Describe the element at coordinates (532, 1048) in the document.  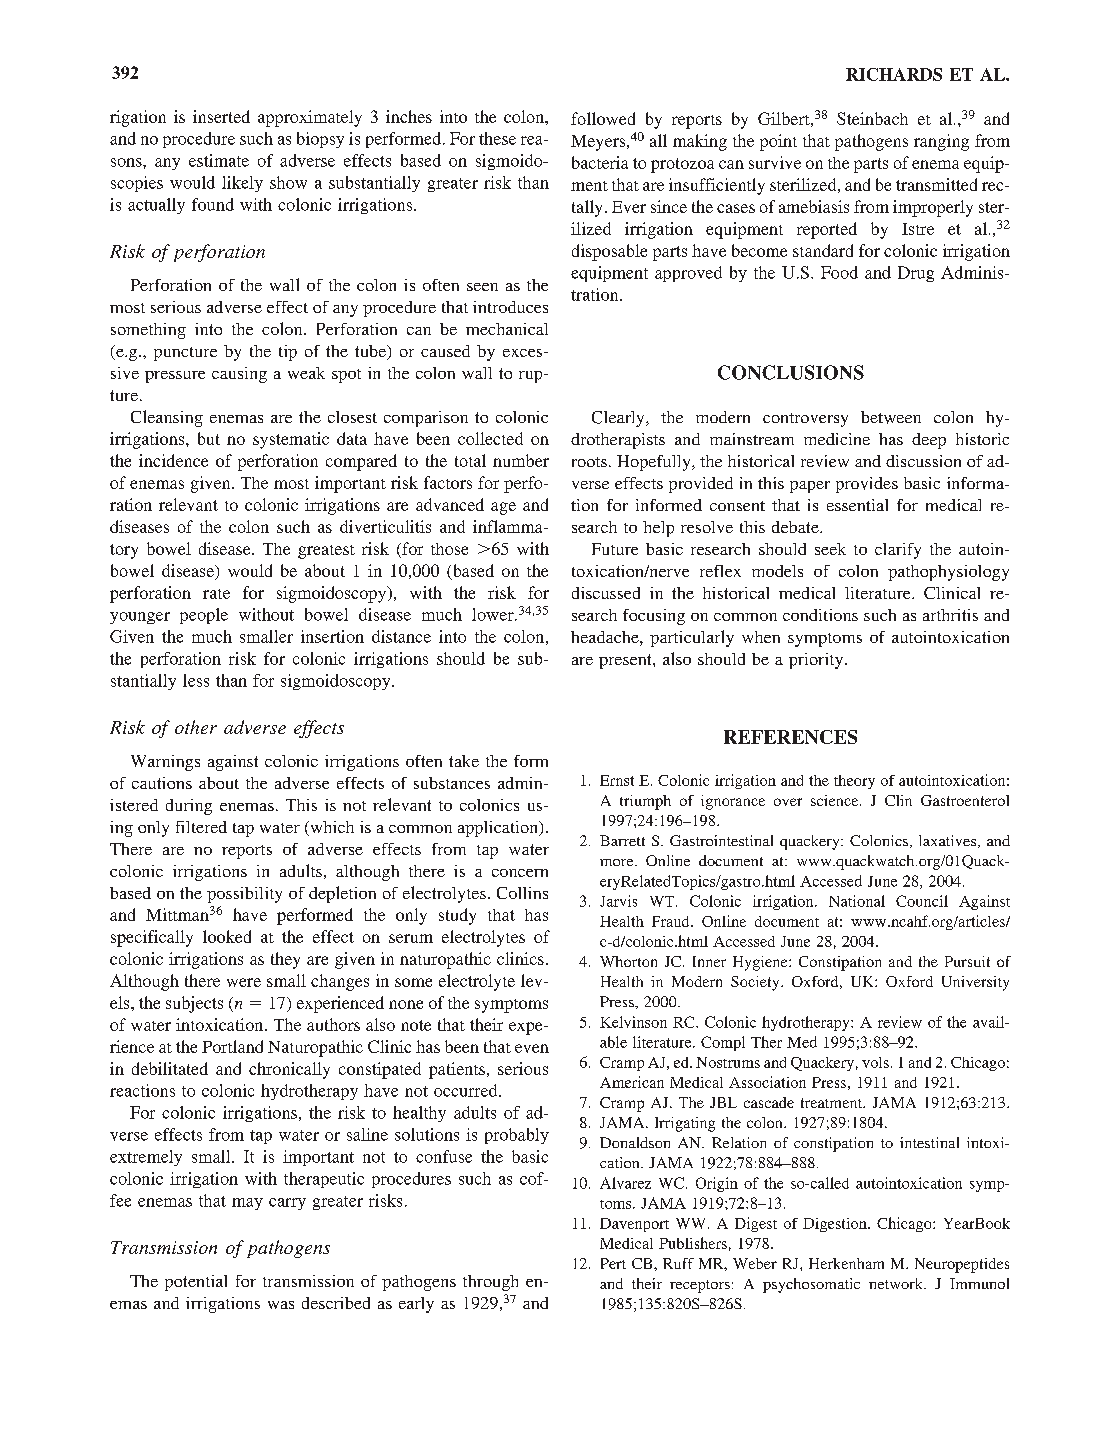
I see `even` at that location.
